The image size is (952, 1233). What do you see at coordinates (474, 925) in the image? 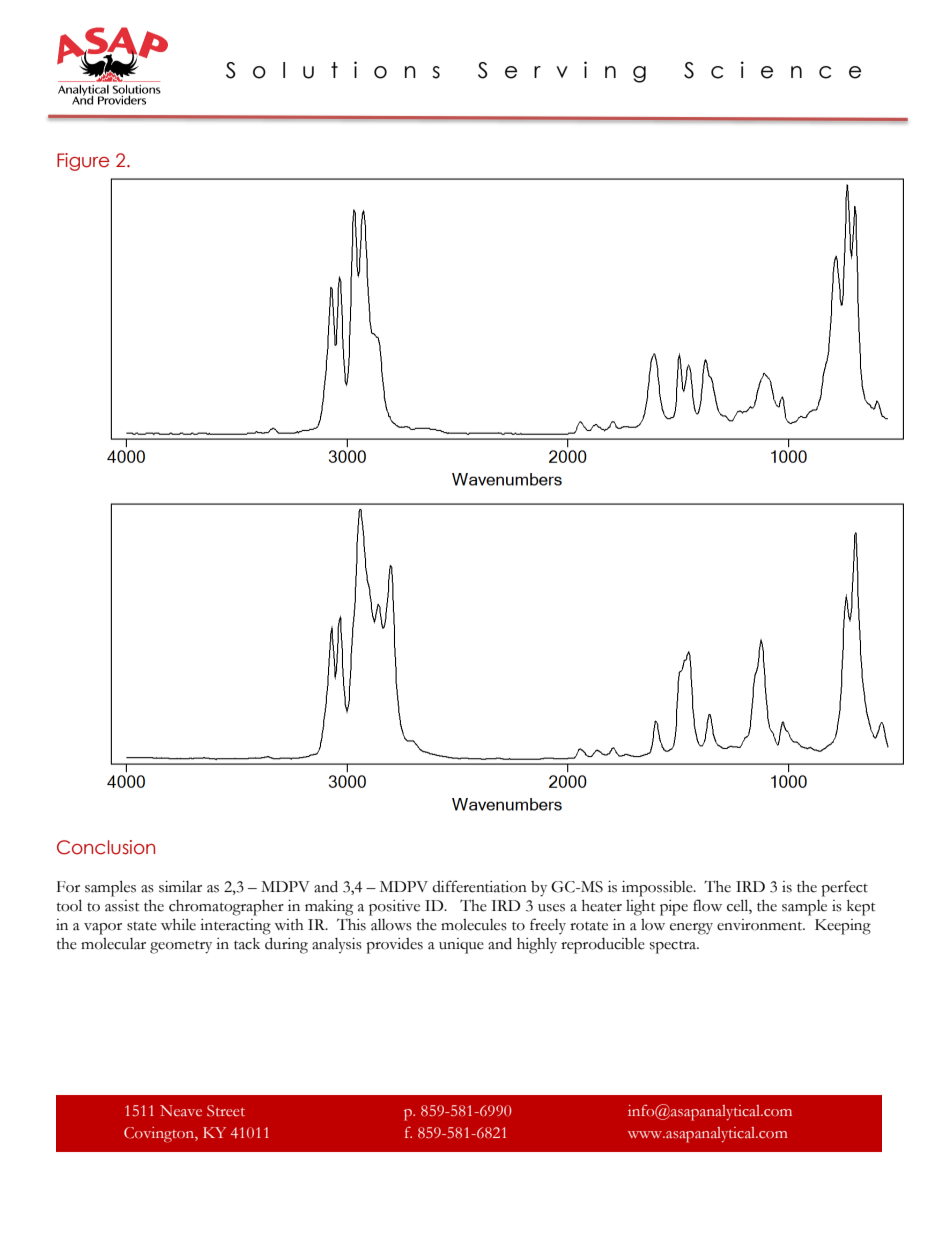
I see `molecules` at bounding box center [474, 925].
